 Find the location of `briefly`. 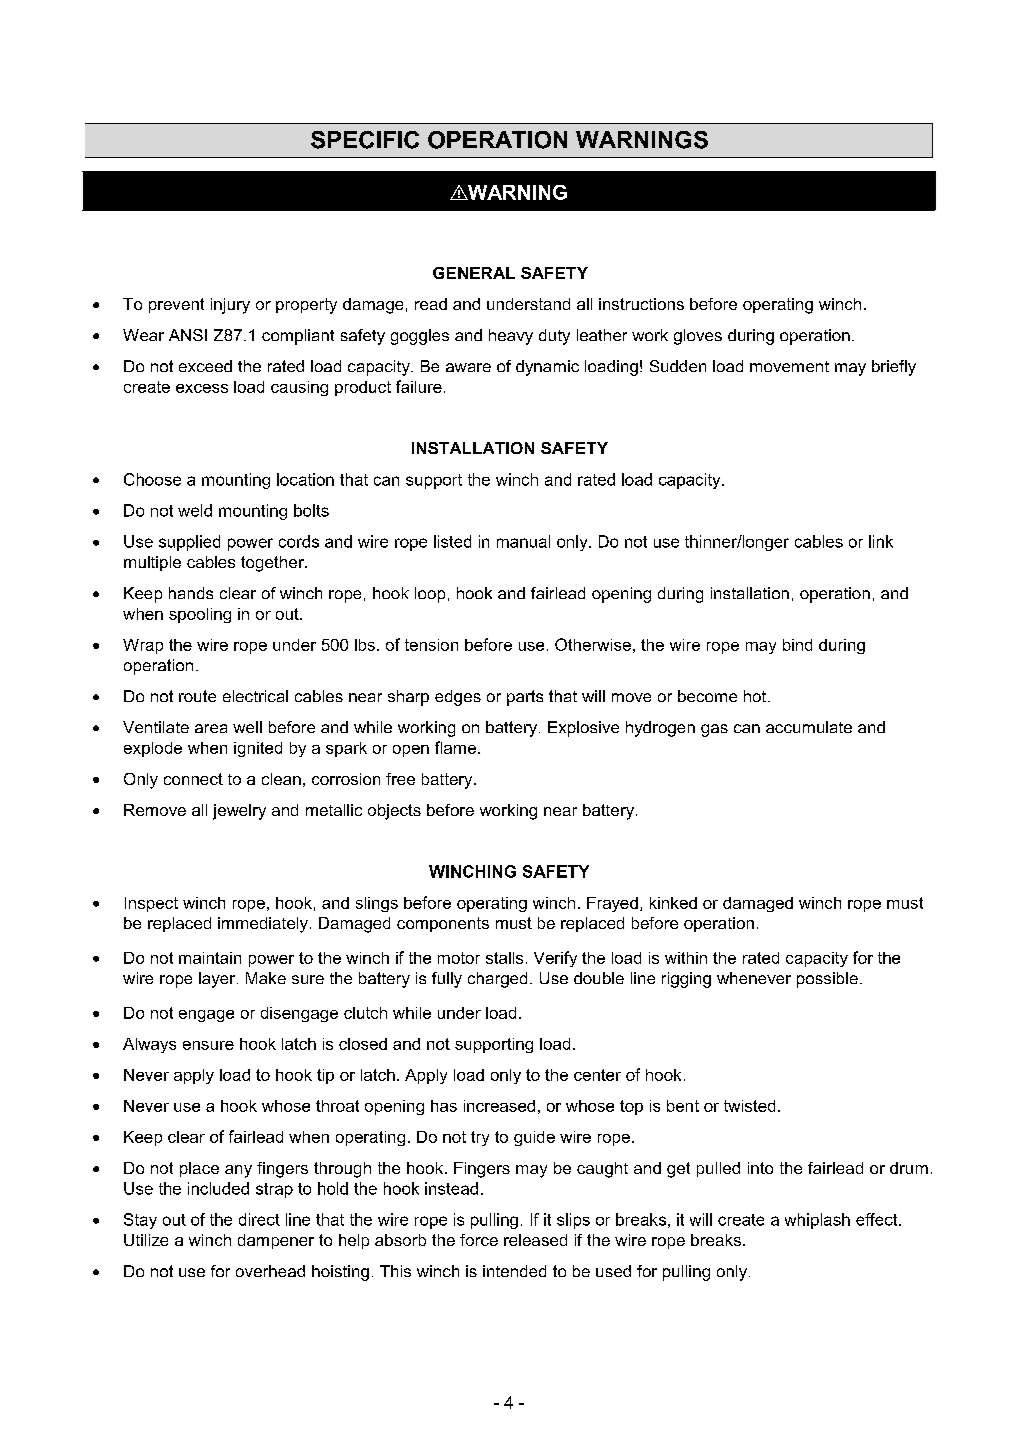

briefly is located at coordinates (894, 368).
